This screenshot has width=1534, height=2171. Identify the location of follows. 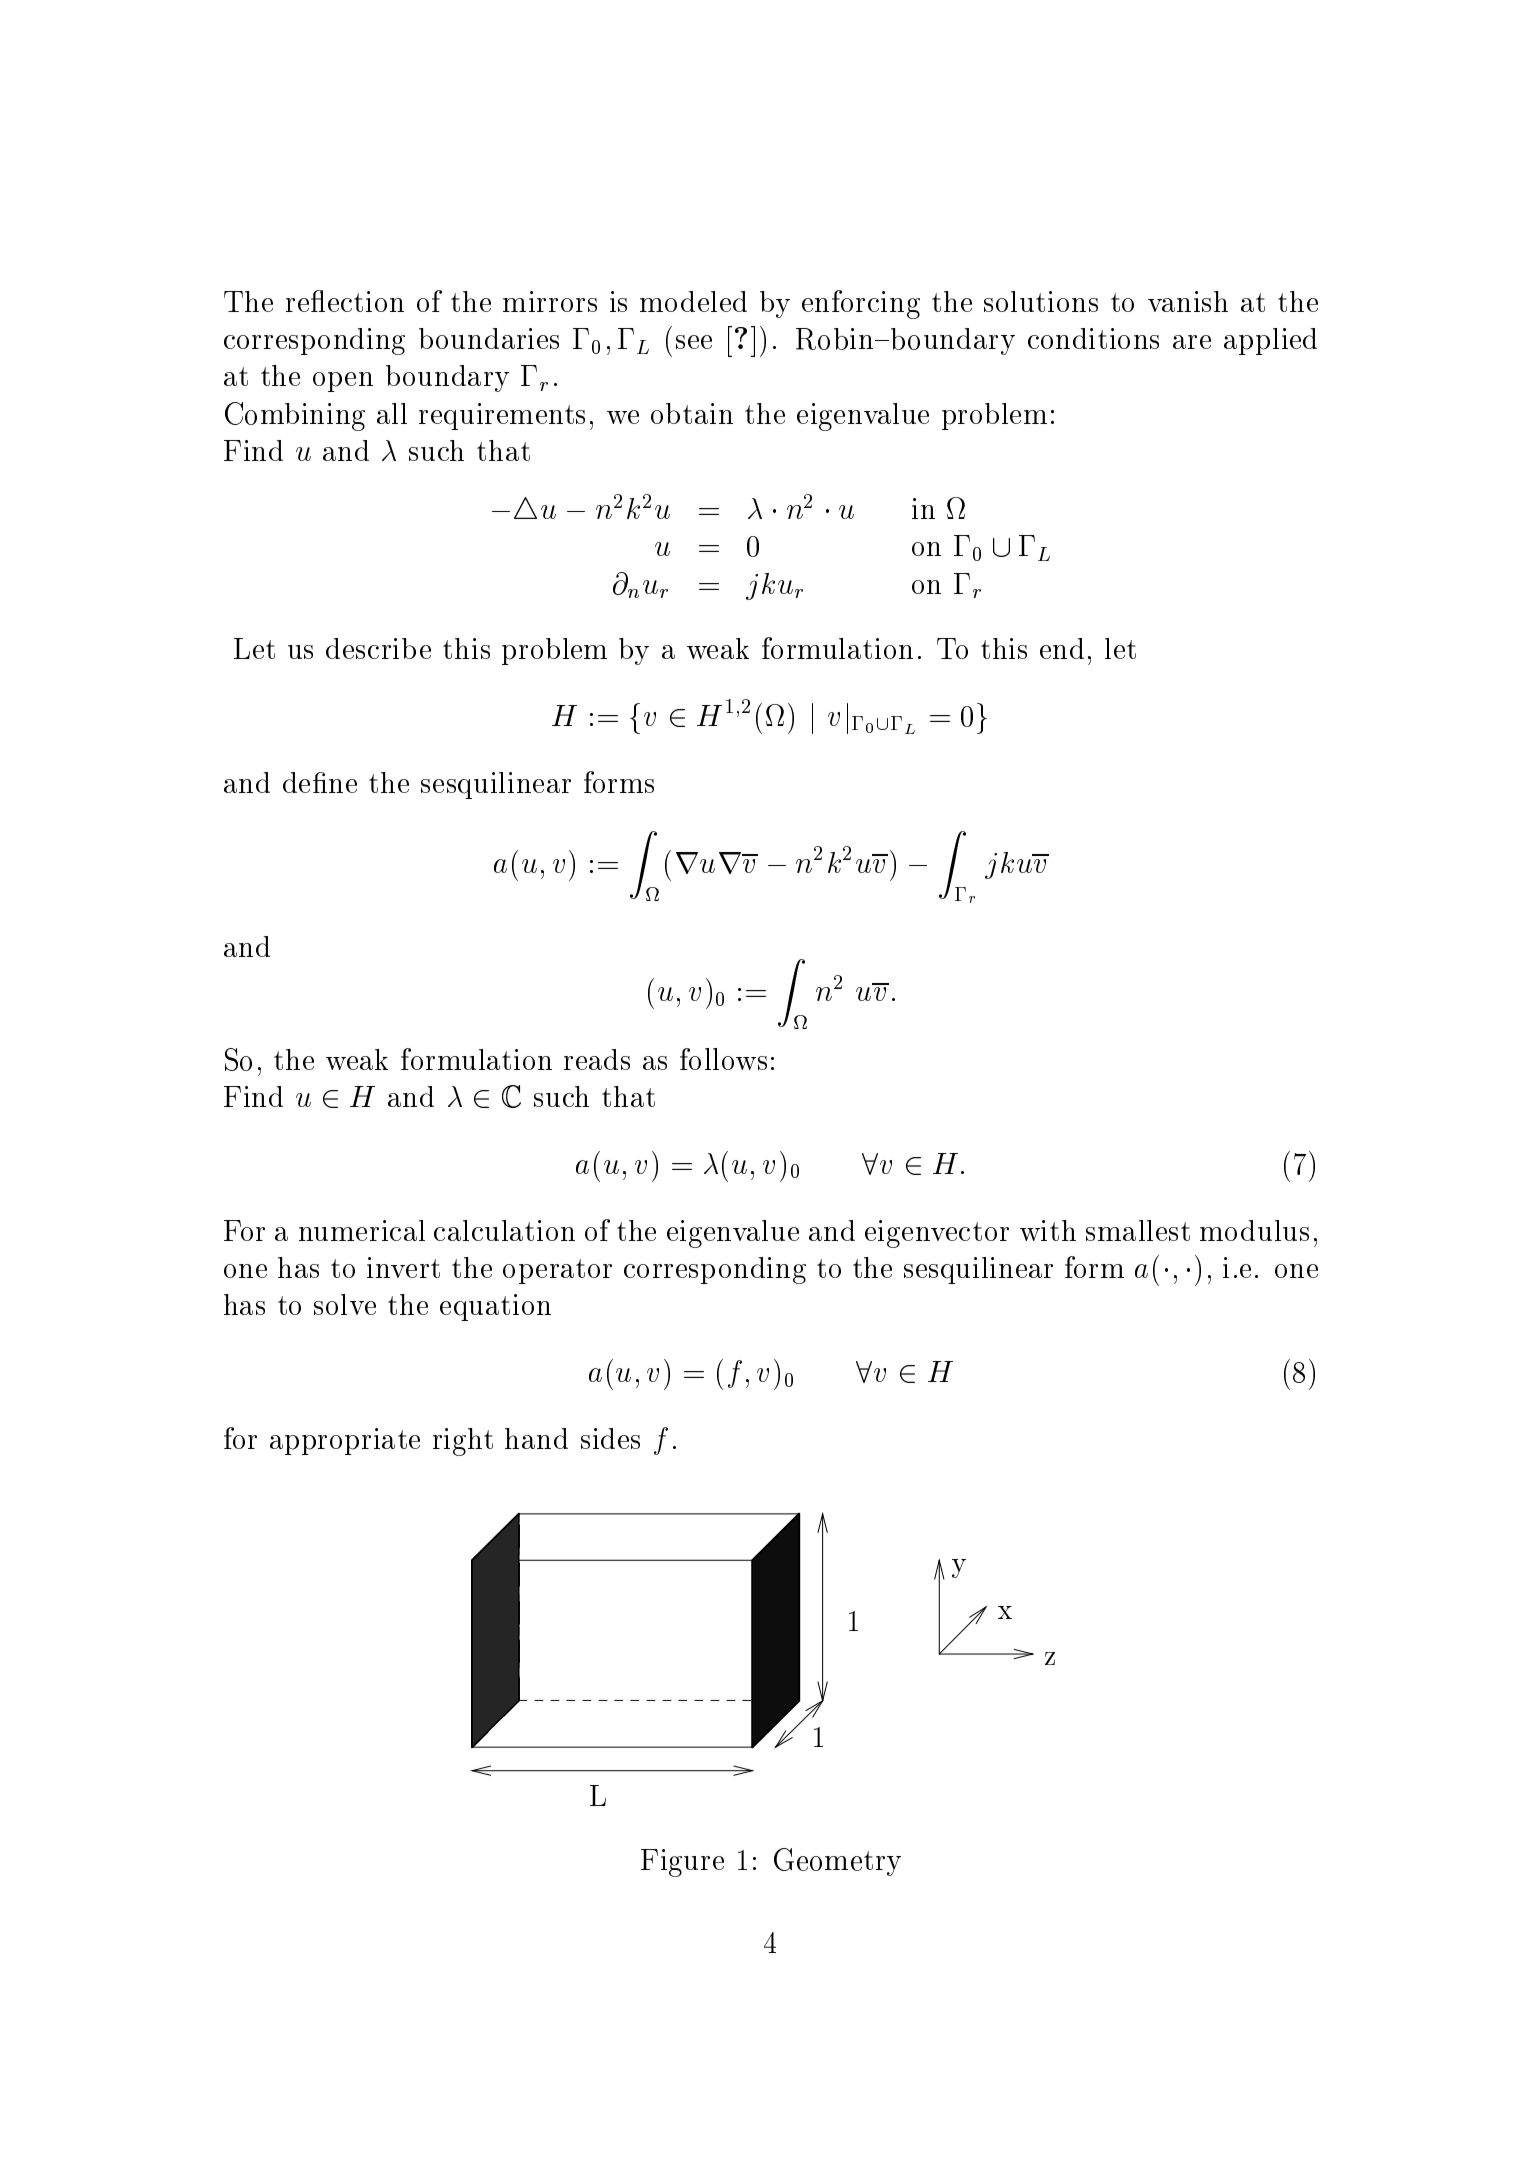
(723, 1059).
